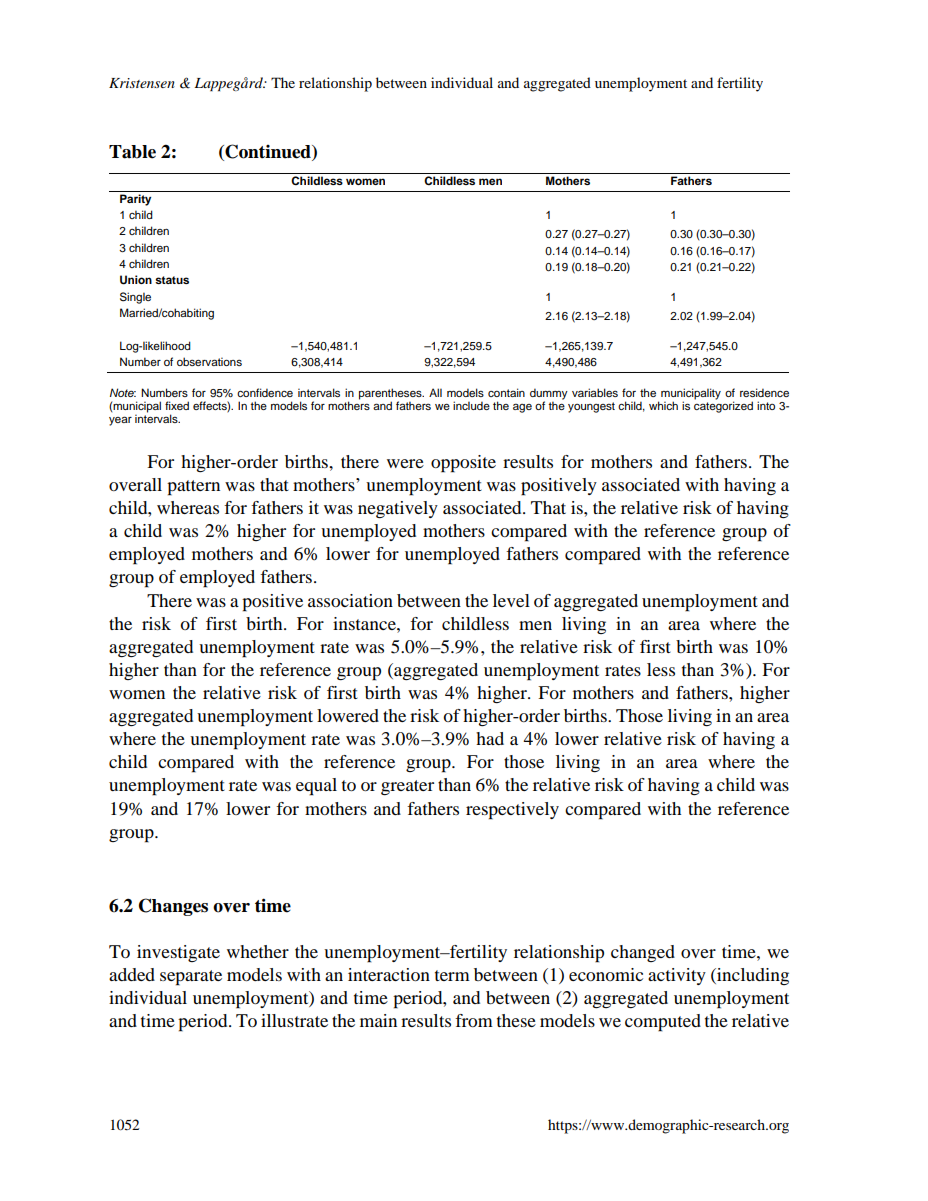 Image resolution: width=928 pixels, height=1201 pixels. What do you see at coordinates (452, 975) in the document?
I see `term` at bounding box center [452, 975].
